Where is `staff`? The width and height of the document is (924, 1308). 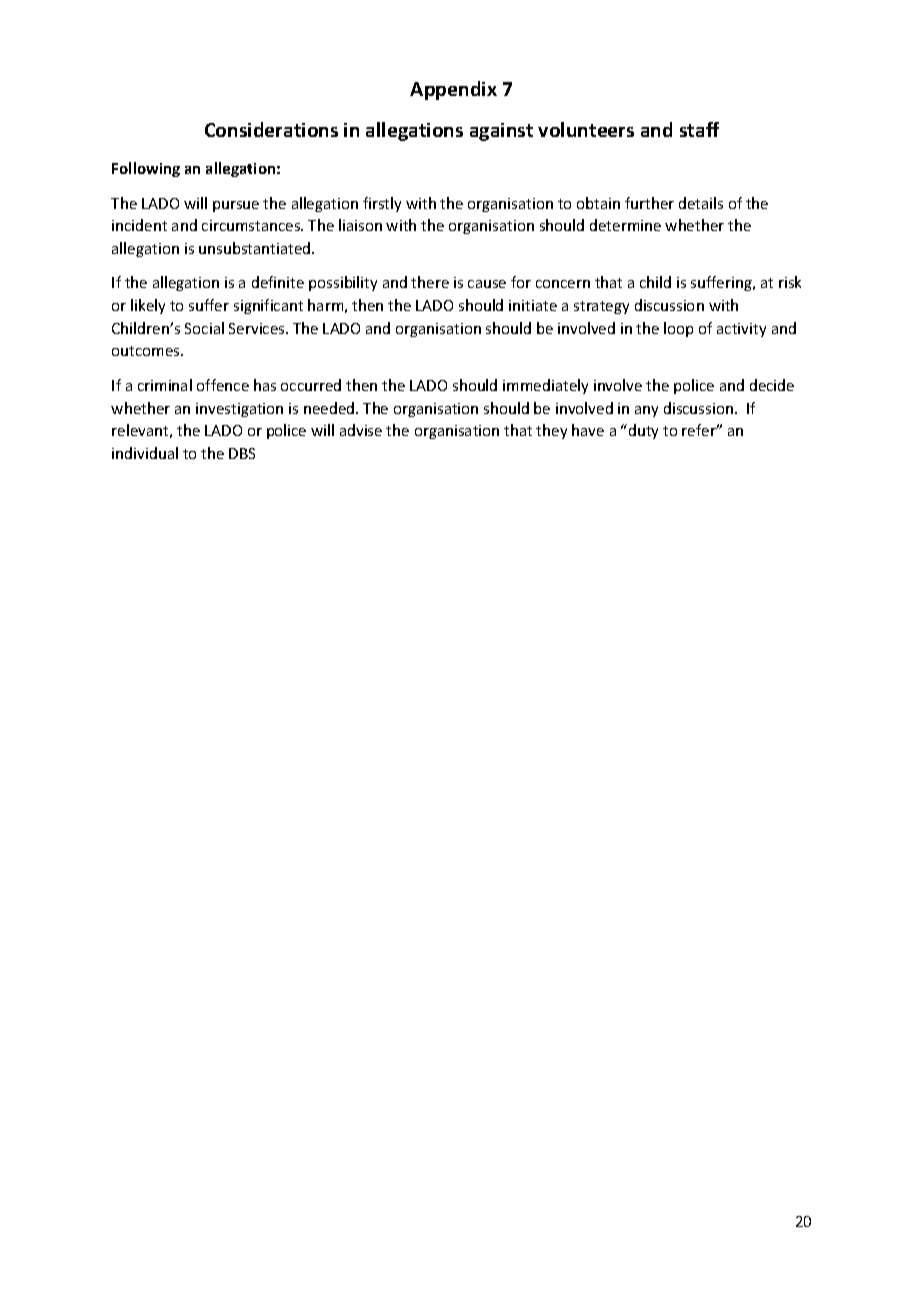
staff is located at coordinates (699, 129).
